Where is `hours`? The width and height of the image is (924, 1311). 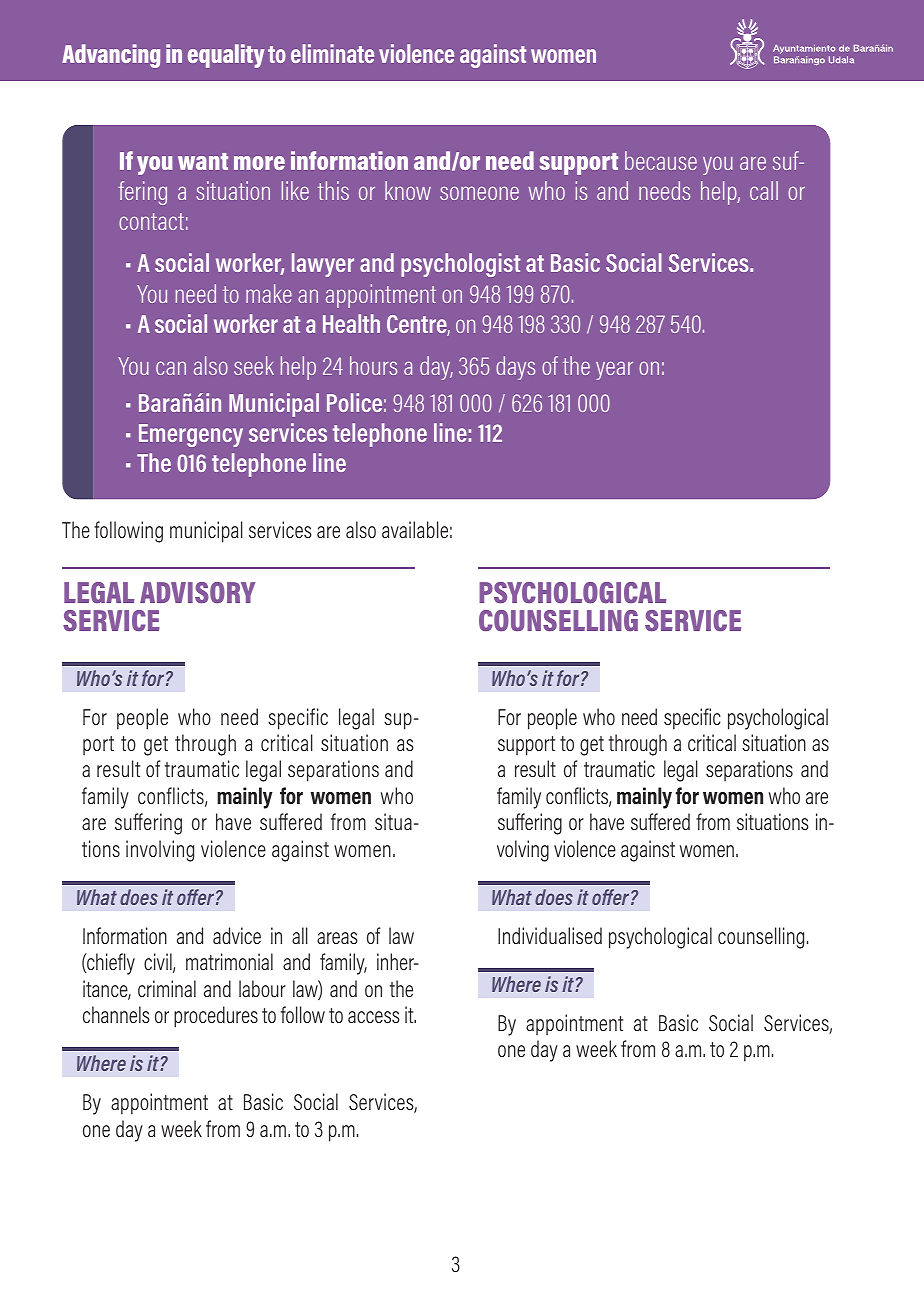 hours is located at coordinates (373, 365).
